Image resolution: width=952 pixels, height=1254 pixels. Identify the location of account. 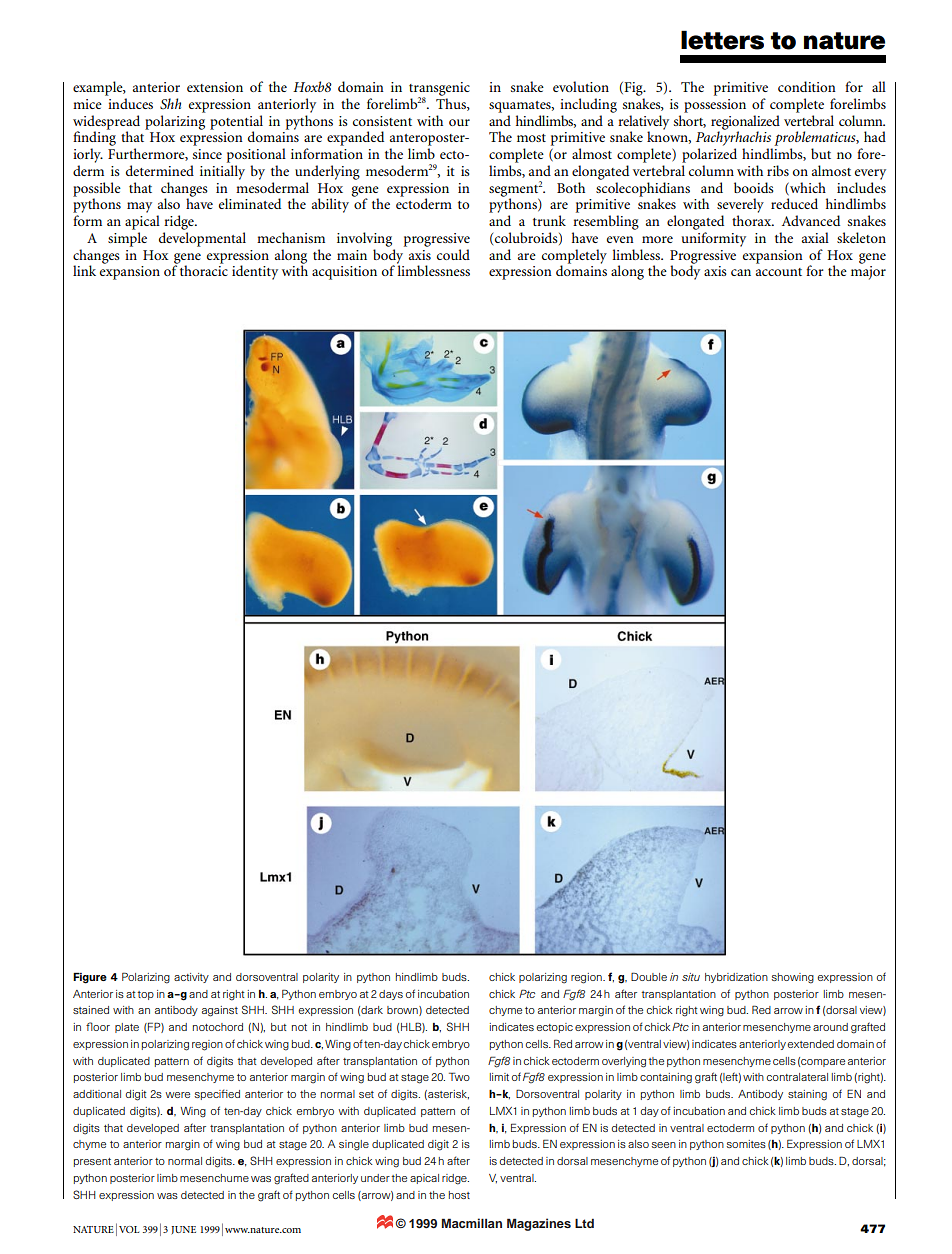
(779, 272).
